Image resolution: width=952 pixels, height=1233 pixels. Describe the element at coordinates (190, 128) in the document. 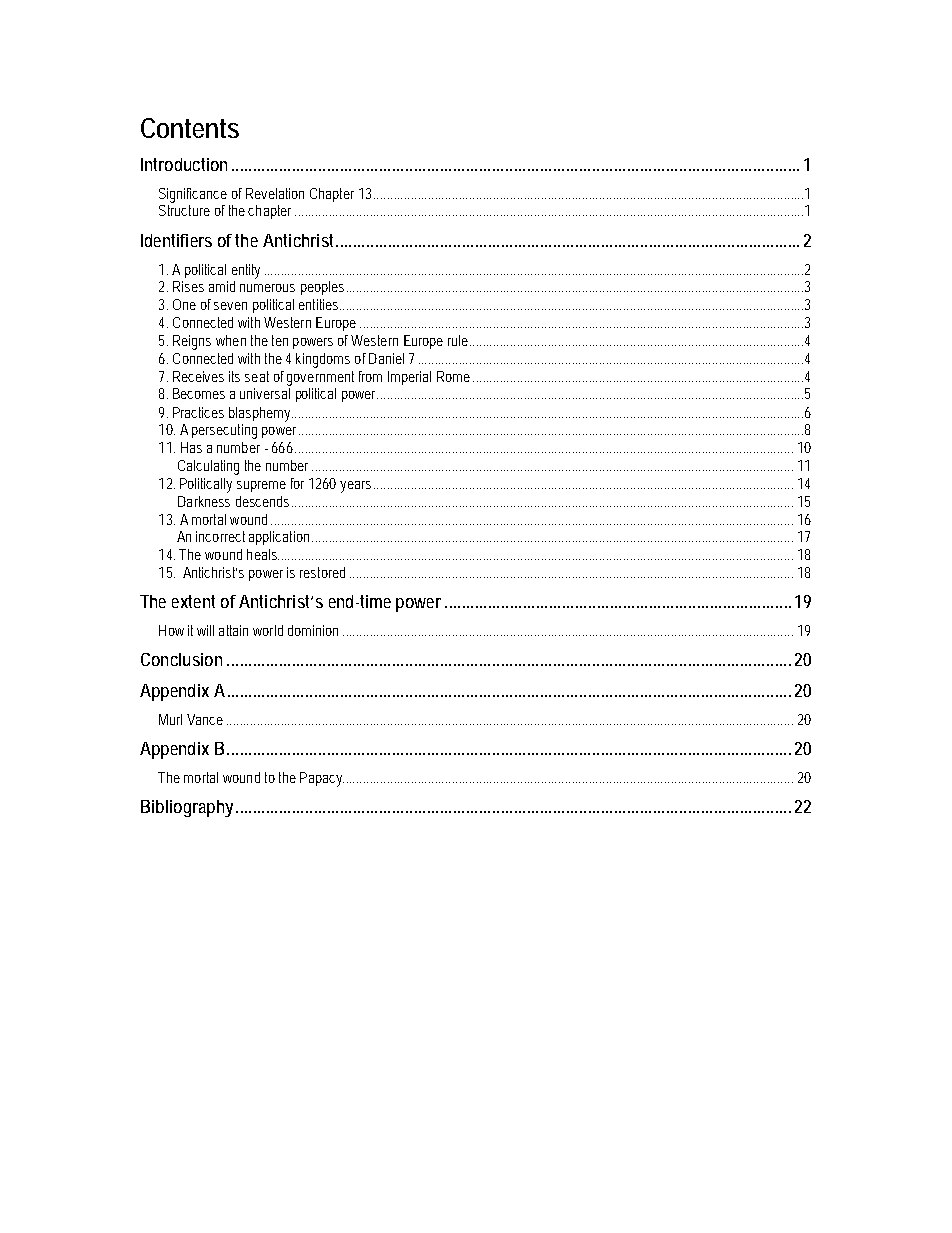

I see `Contents` at that location.
